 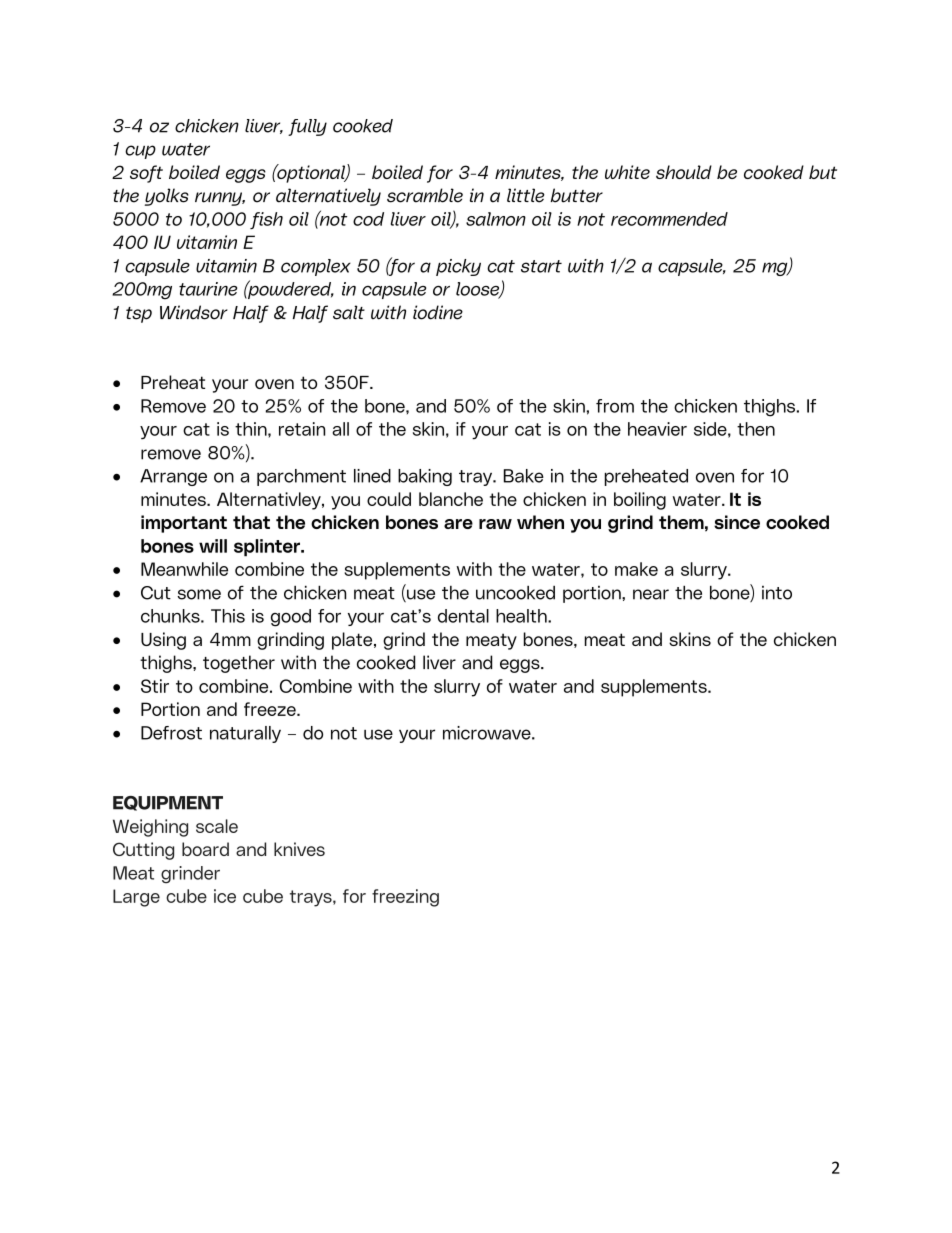 What do you see at coordinates (438, 312) in the screenshot?
I see `iodine` at bounding box center [438, 312].
